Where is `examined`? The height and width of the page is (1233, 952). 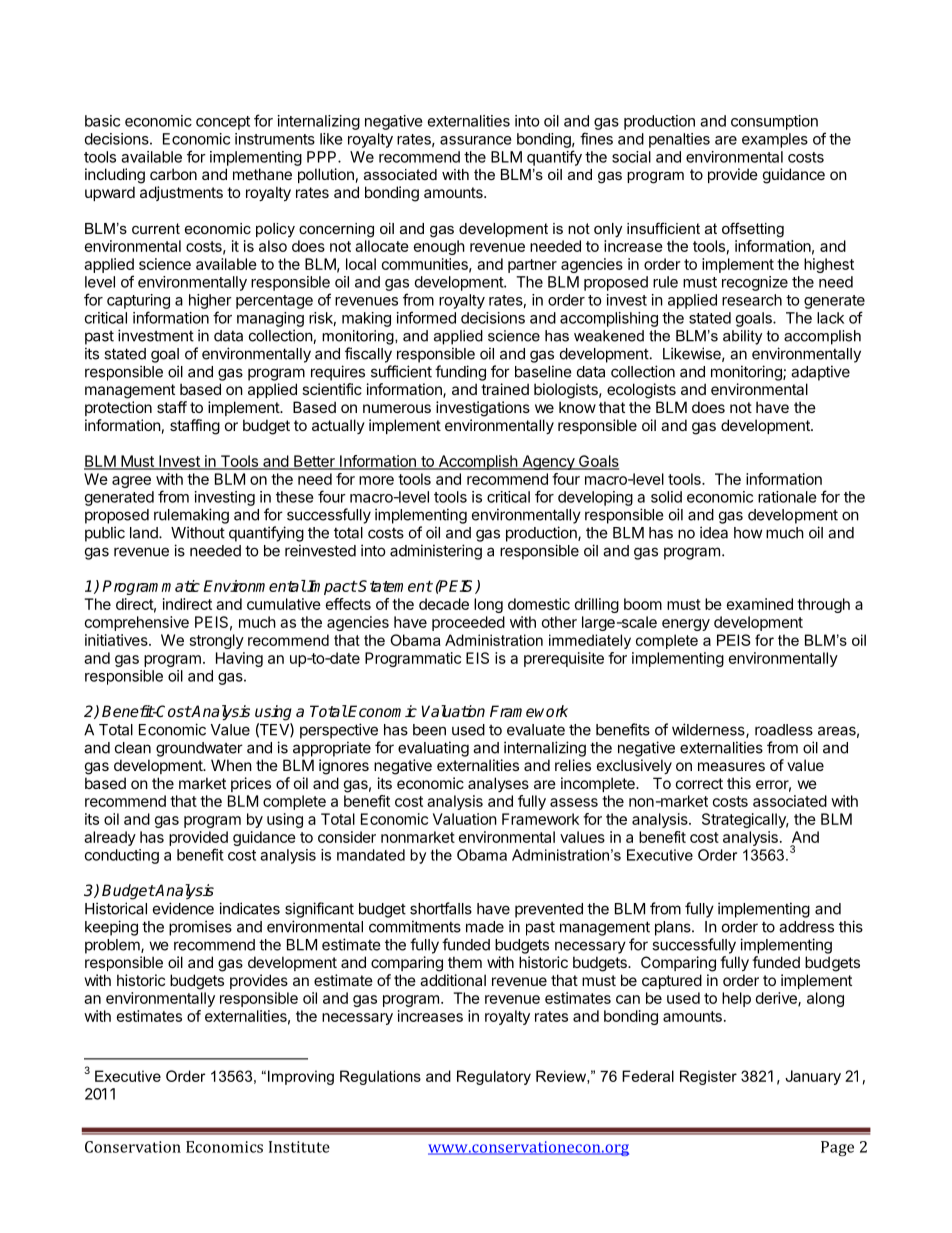 examined is located at coordinates (760, 604).
